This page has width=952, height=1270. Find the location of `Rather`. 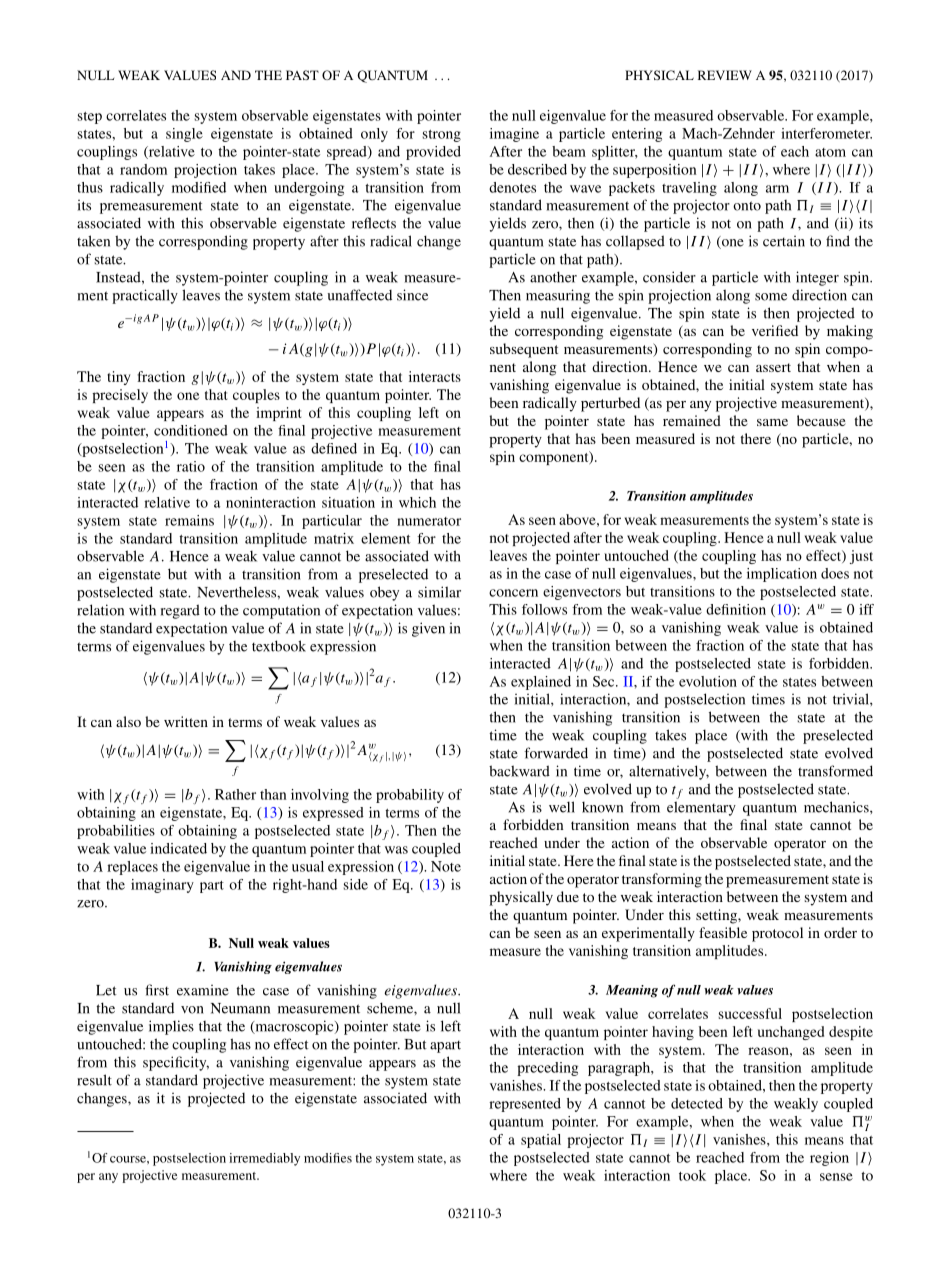

Rather is located at coordinates (235, 794).
